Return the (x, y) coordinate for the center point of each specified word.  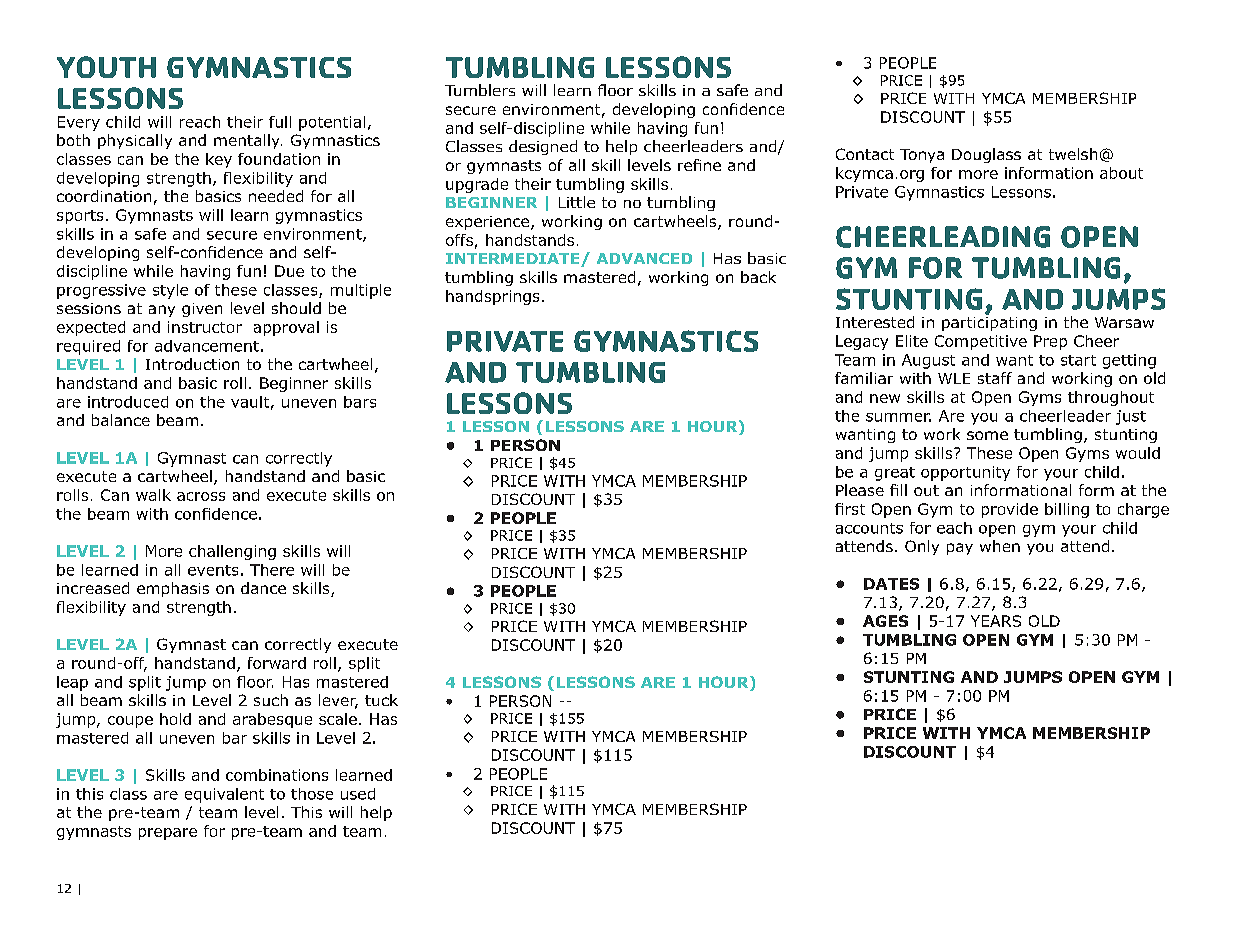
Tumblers (480, 90)
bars (360, 402)
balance (121, 420)
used (358, 794)
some (987, 435)
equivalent (224, 795)
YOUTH (106, 67)
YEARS (996, 621)
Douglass (986, 155)
